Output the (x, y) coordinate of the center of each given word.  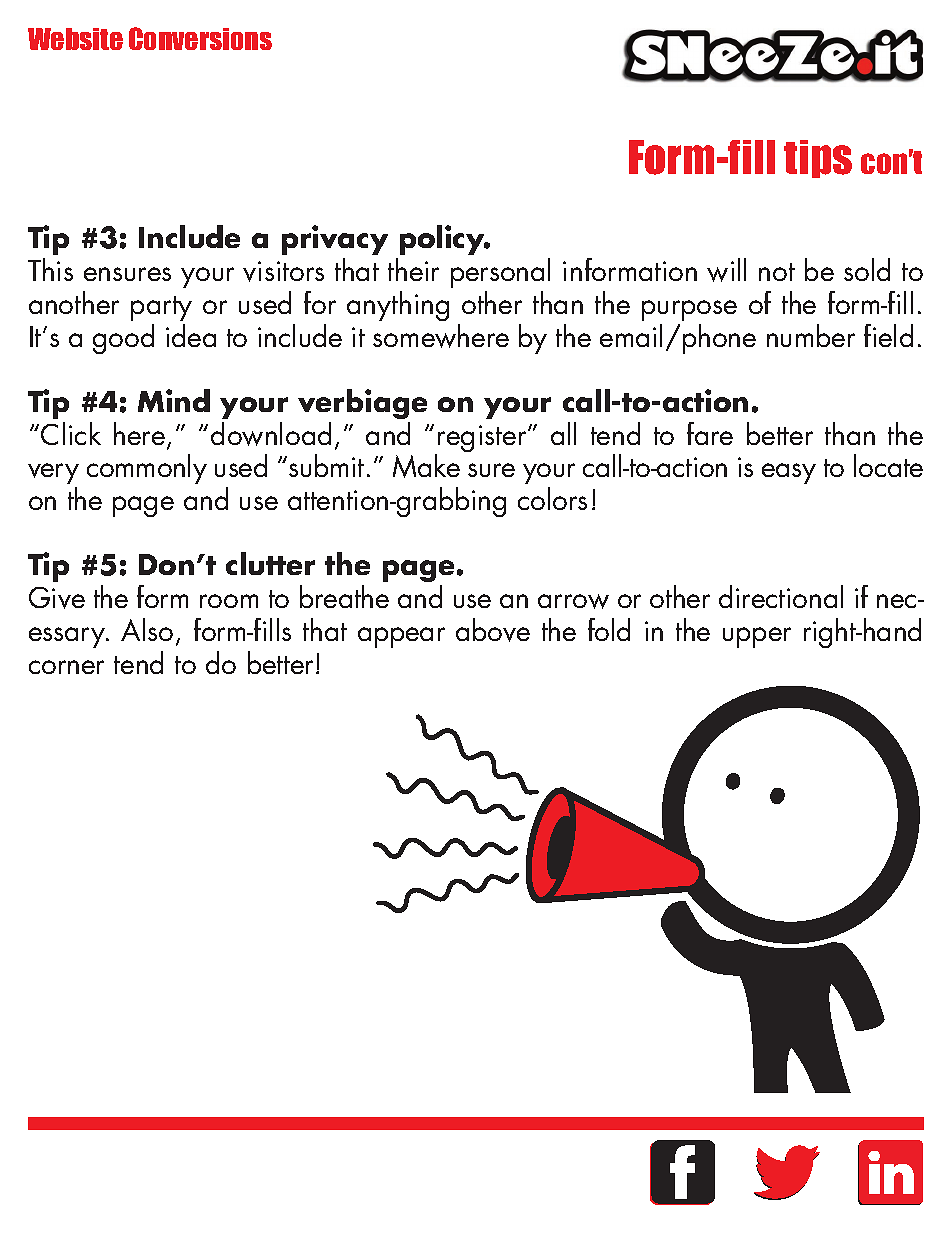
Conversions (200, 38)
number (811, 335)
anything (398, 306)
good (123, 339)
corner (66, 667)
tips (818, 159)
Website (75, 39)
